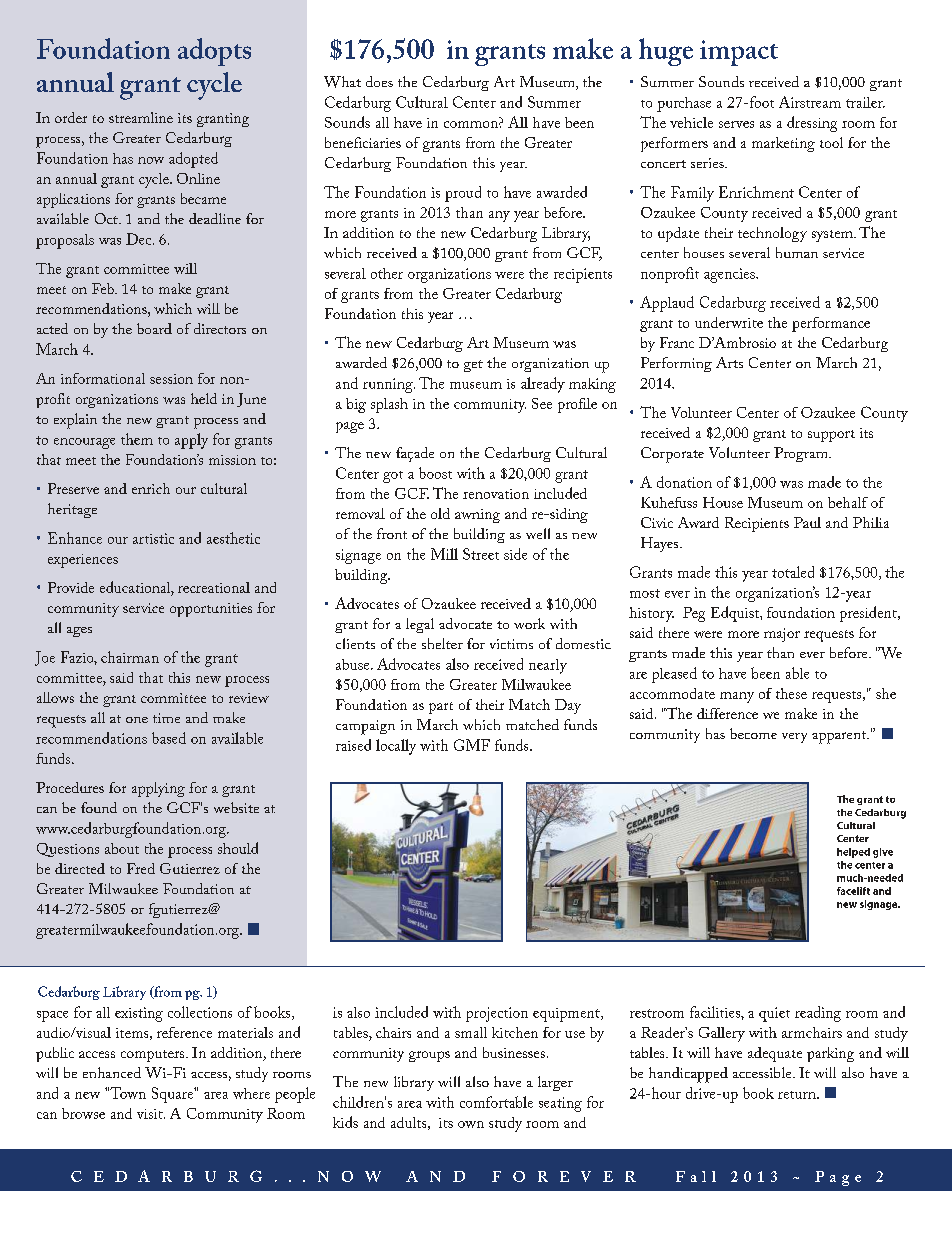 This document has width=952, height=1233. Describe the element at coordinates (70, 787) in the document. I see `Procedures` at that location.
